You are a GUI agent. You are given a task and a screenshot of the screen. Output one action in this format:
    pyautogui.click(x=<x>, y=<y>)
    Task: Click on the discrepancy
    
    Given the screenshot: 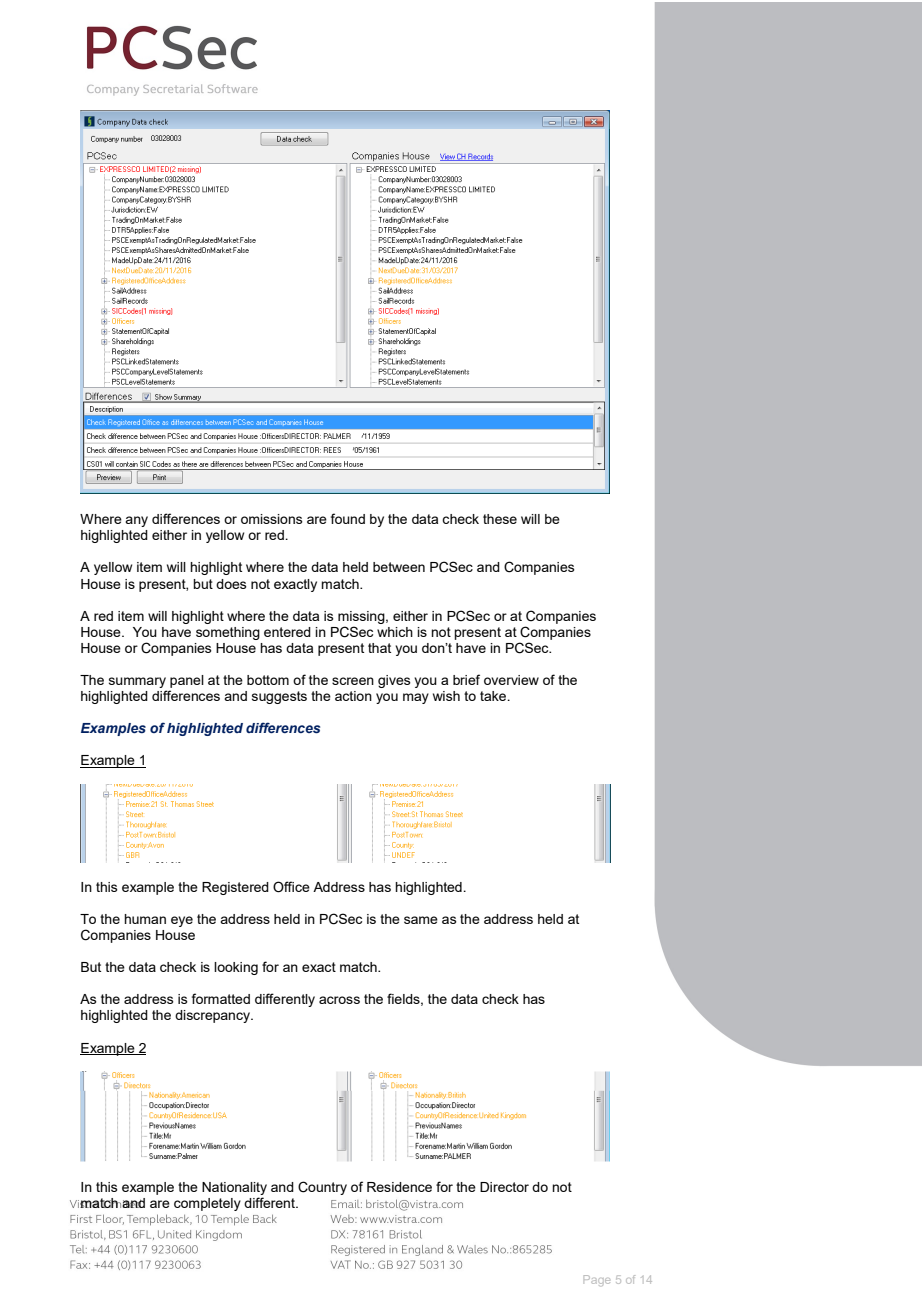 What is the action you would take?
    pyautogui.click(x=214, y=1016)
